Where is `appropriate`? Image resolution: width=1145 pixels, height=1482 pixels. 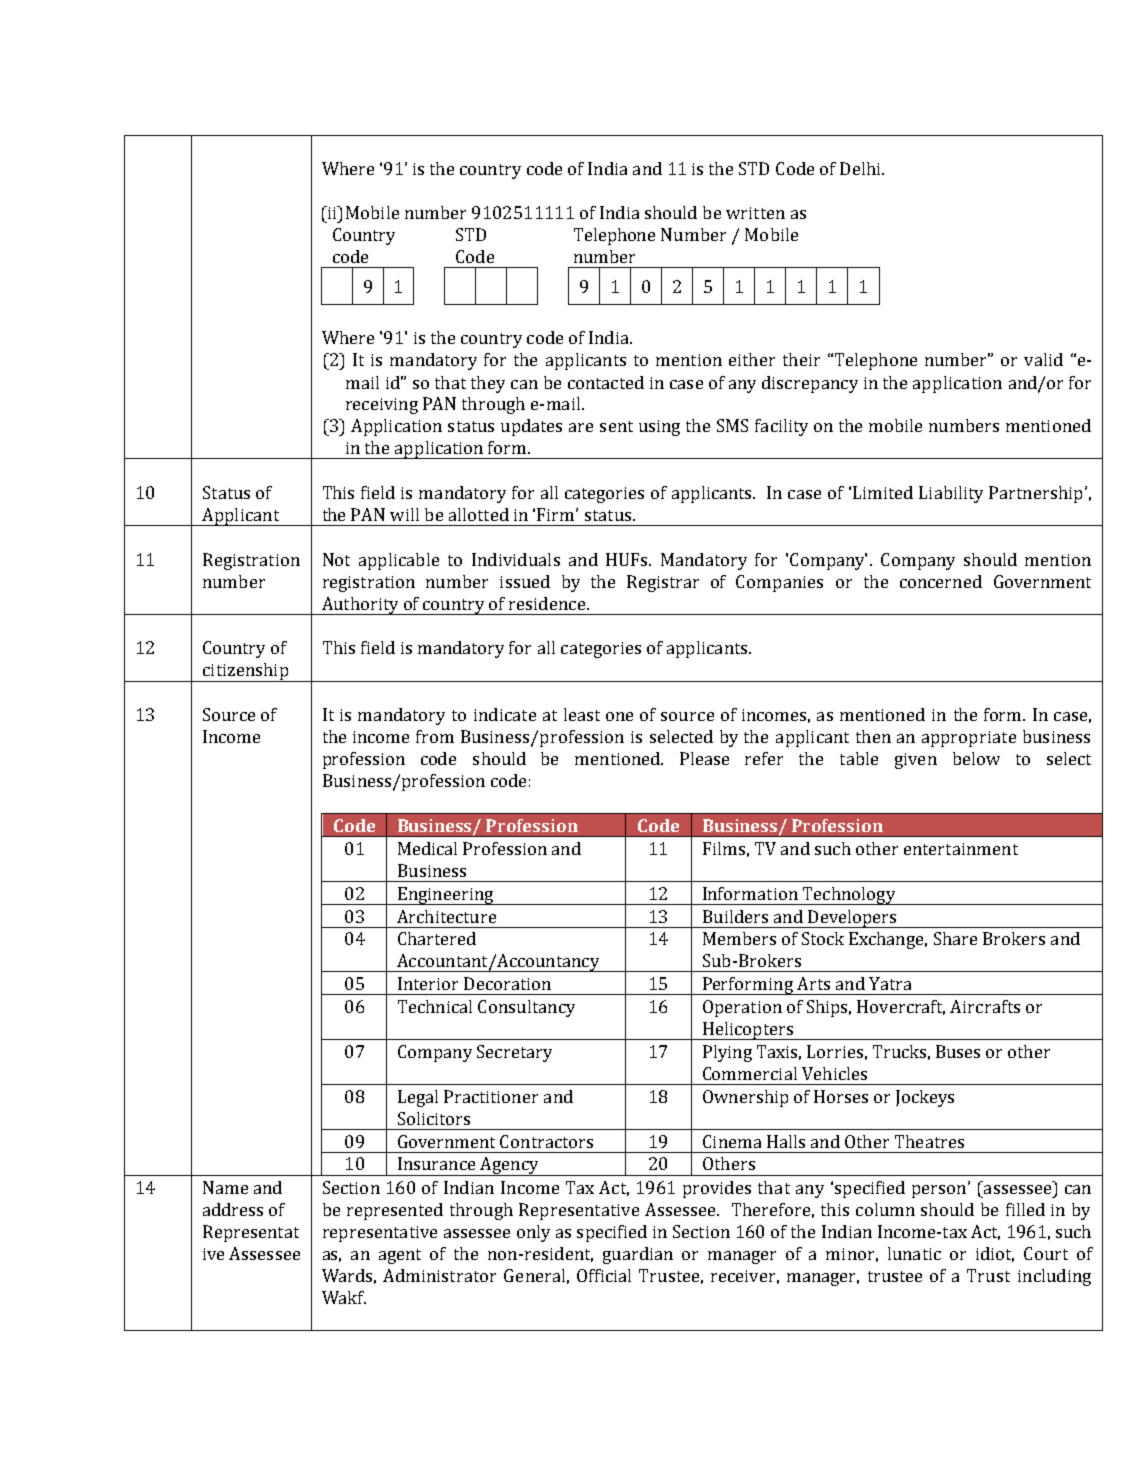
appropriate is located at coordinates (969, 739).
